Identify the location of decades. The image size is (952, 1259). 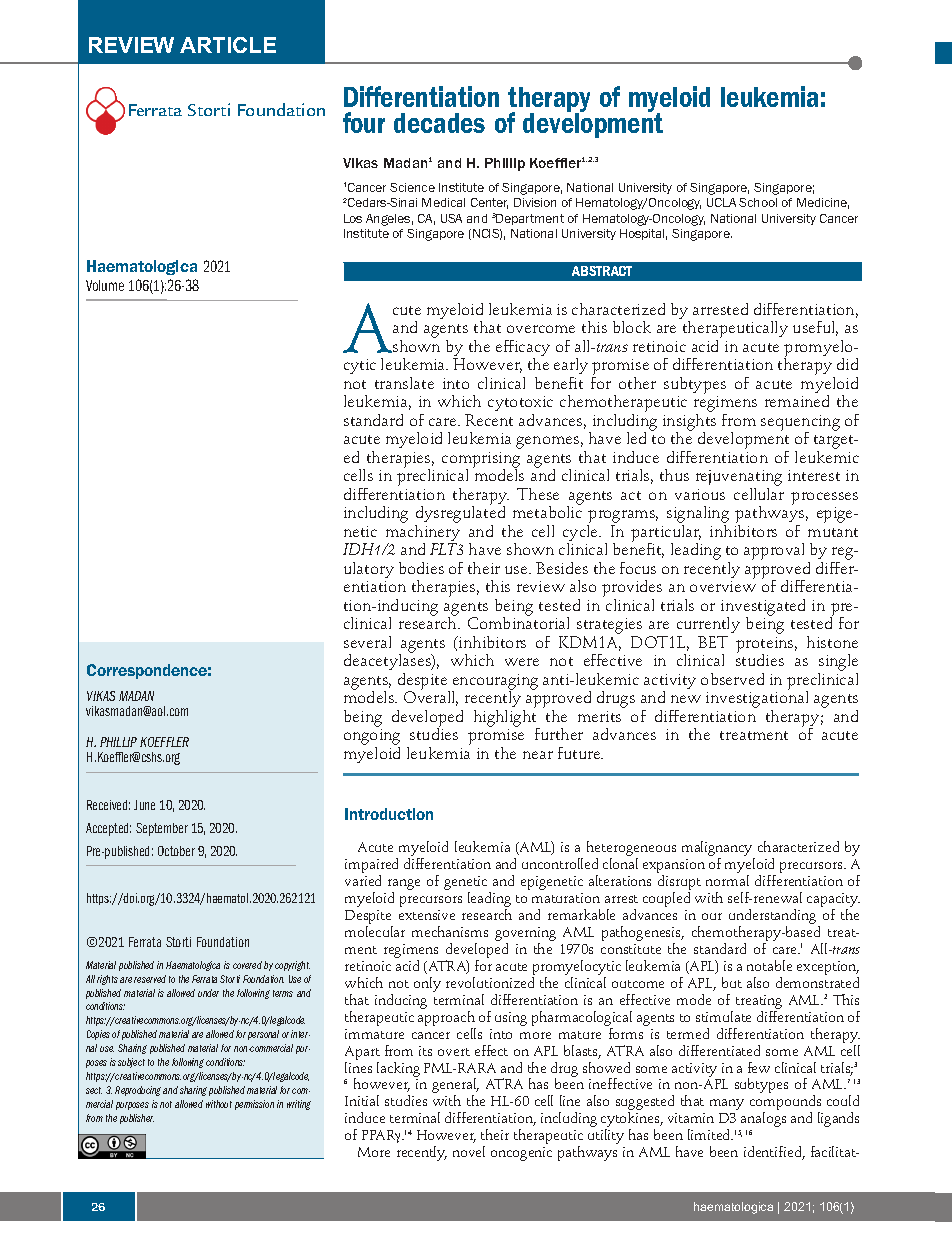
(439, 123).
